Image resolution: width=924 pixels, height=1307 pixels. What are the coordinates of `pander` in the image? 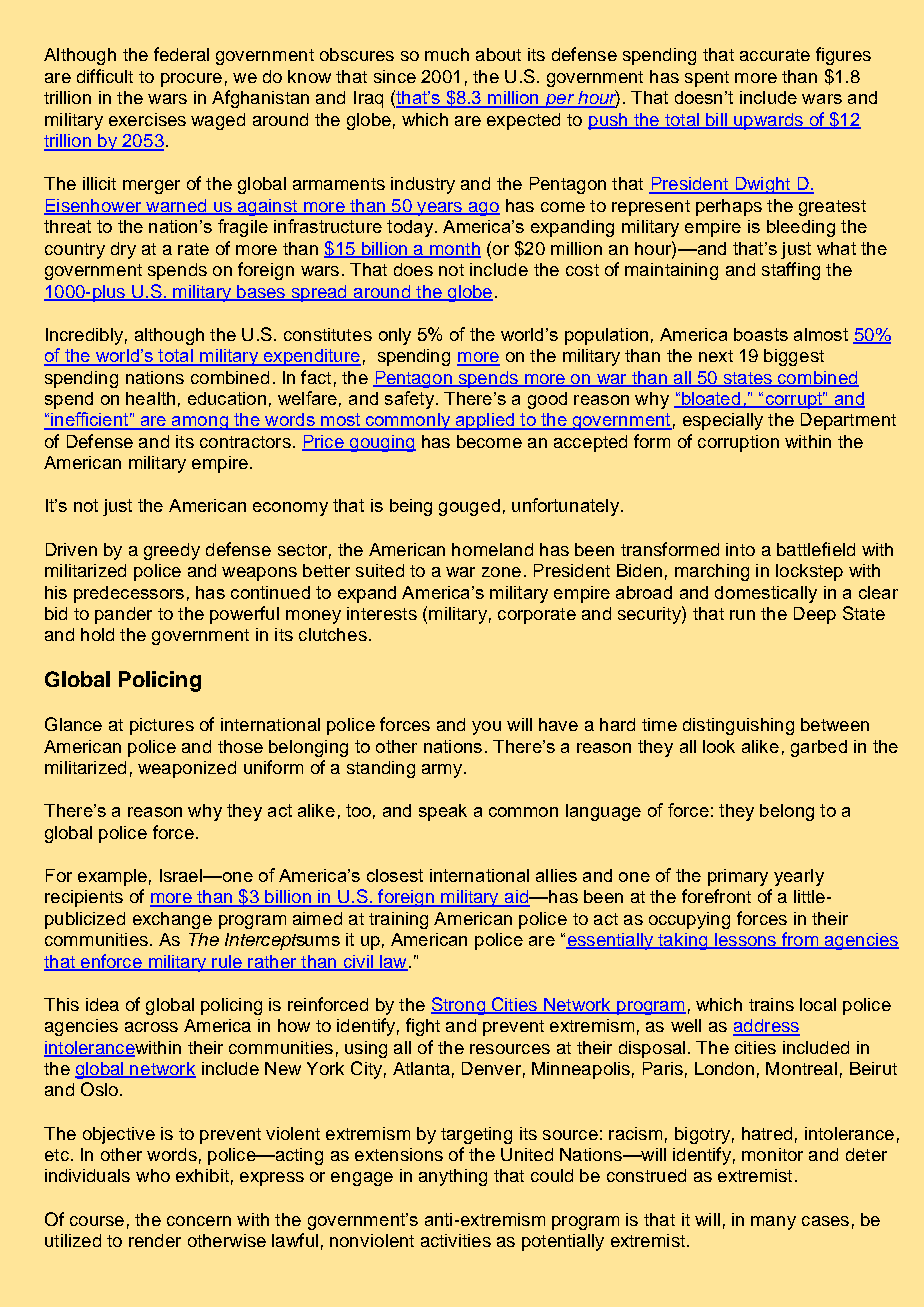 It's located at (123, 615).
